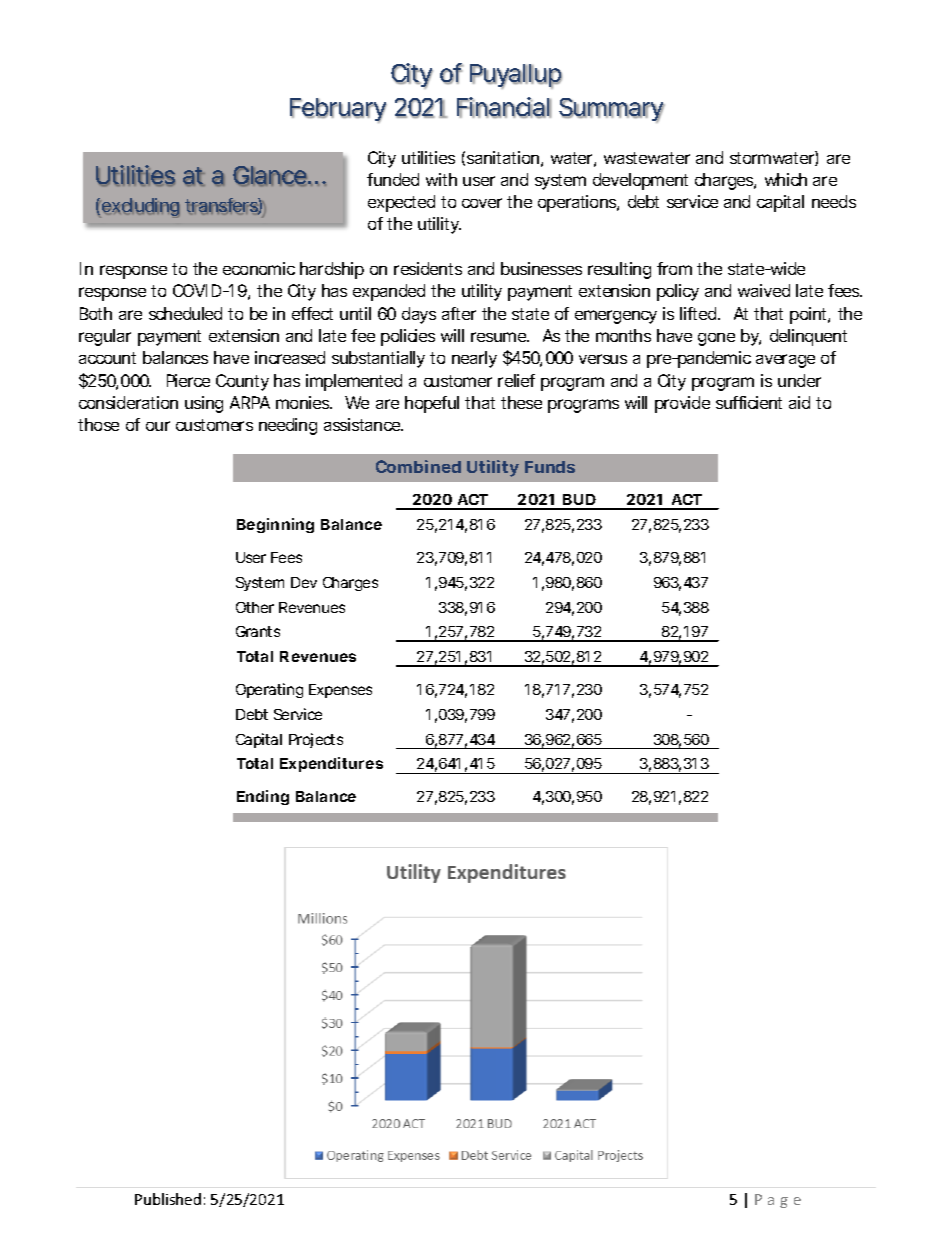 This document has width=952, height=1233. I want to click on Expenditures, so click(331, 764).
